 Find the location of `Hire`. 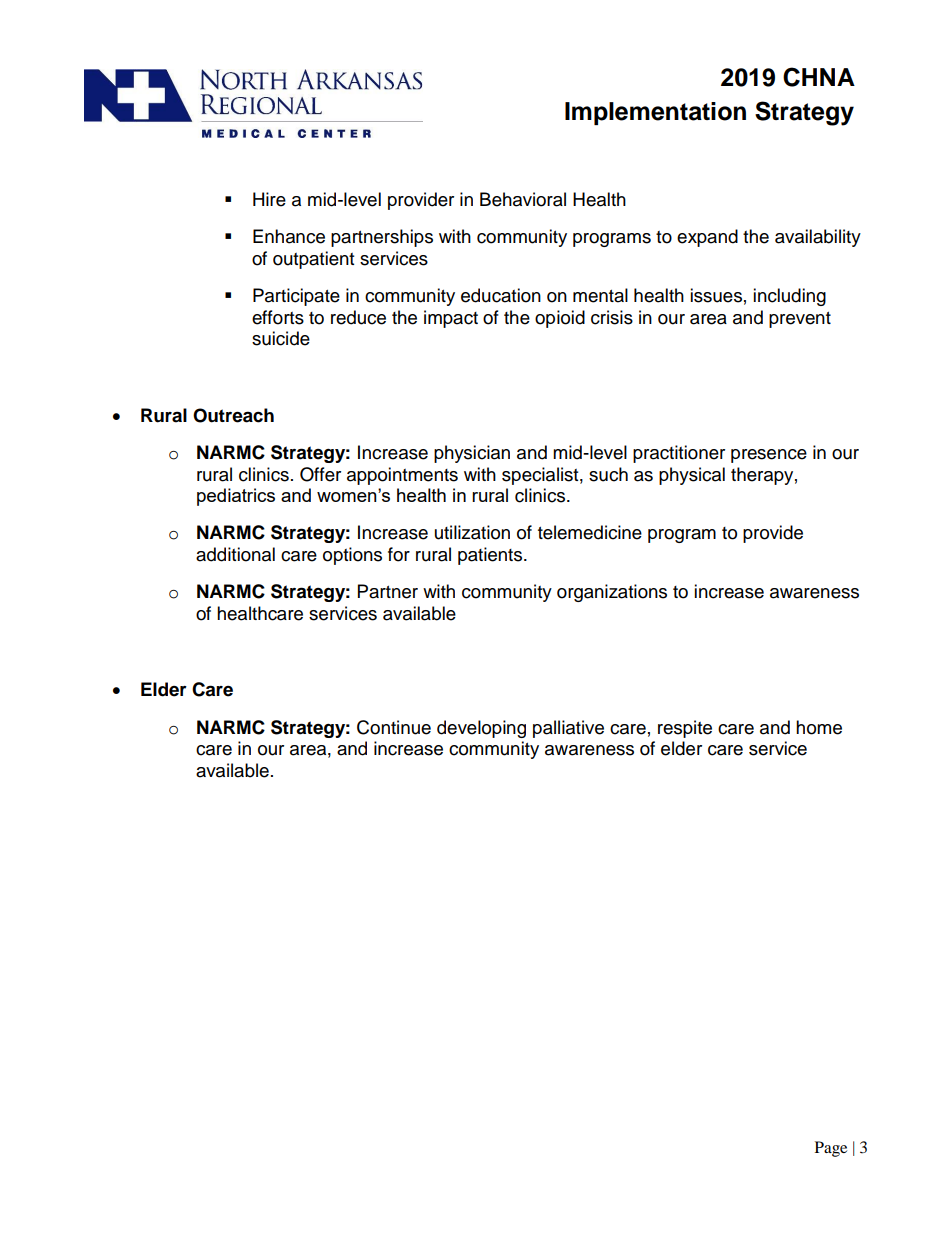

Hire is located at coordinates (269, 199).
